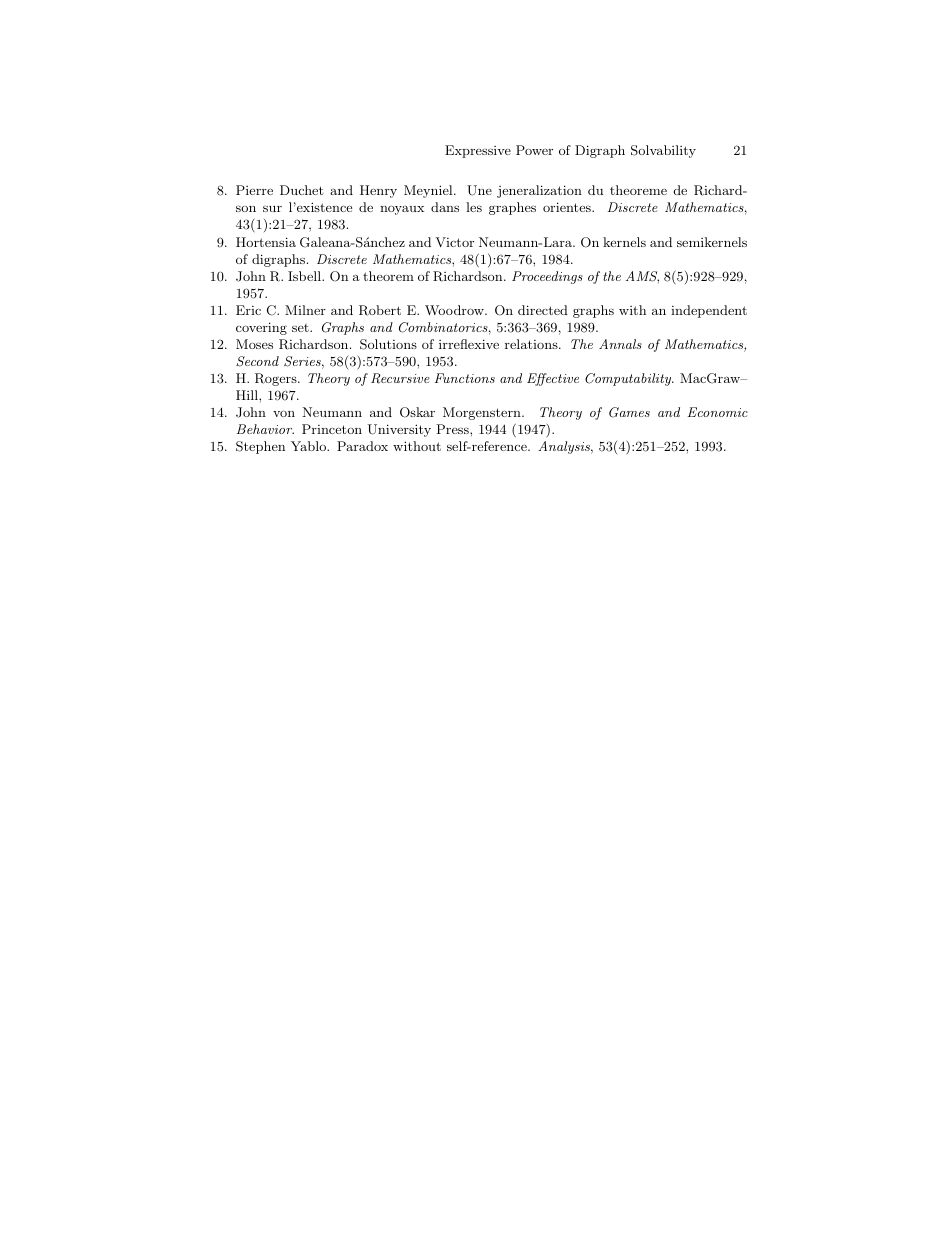 The height and width of the screenshot is (1233, 952). Describe the element at coordinates (620, 344) in the screenshot. I see `Annals` at that location.
